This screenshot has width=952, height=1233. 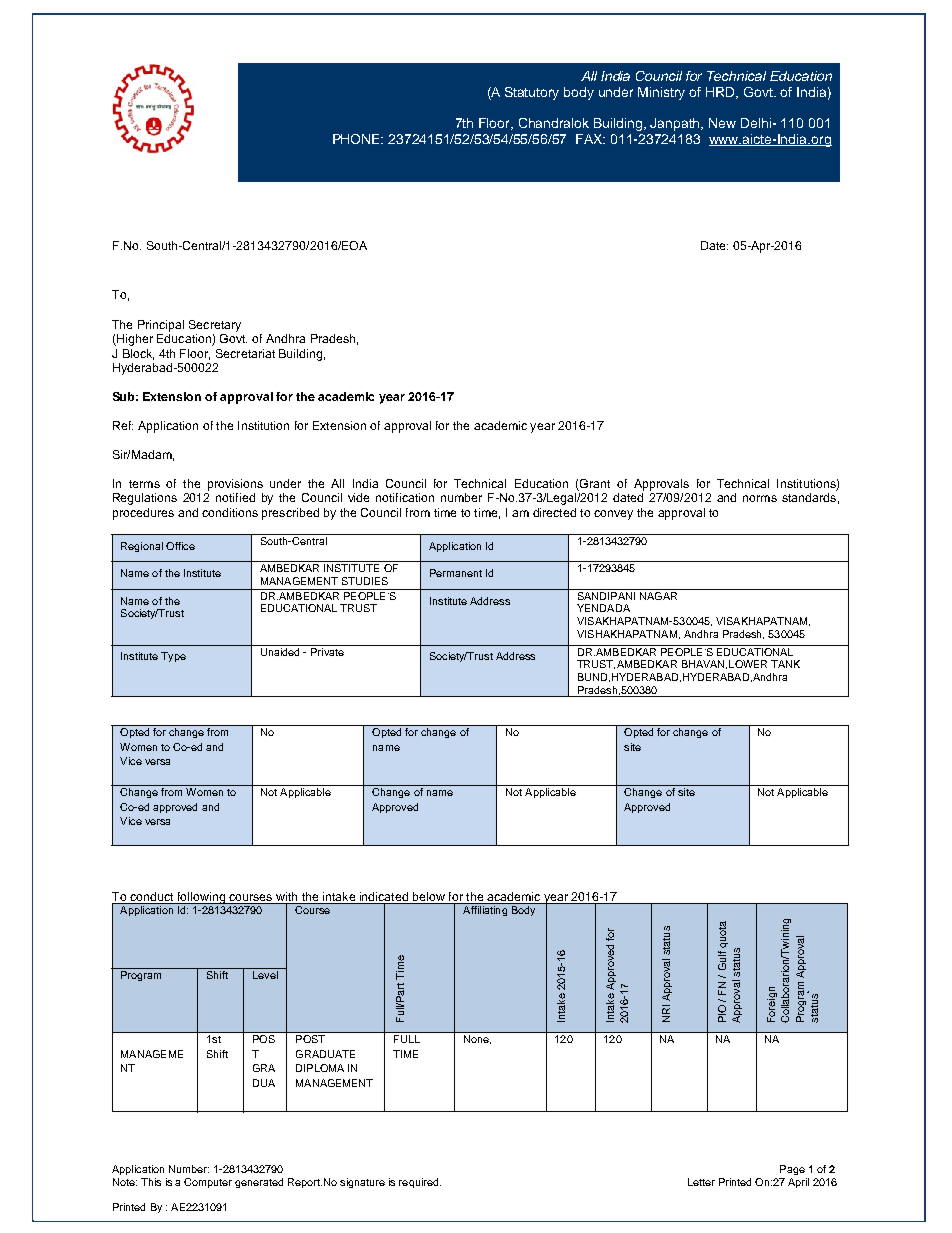 What do you see at coordinates (173, 657) in the screenshot?
I see `Type` at bounding box center [173, 657].
